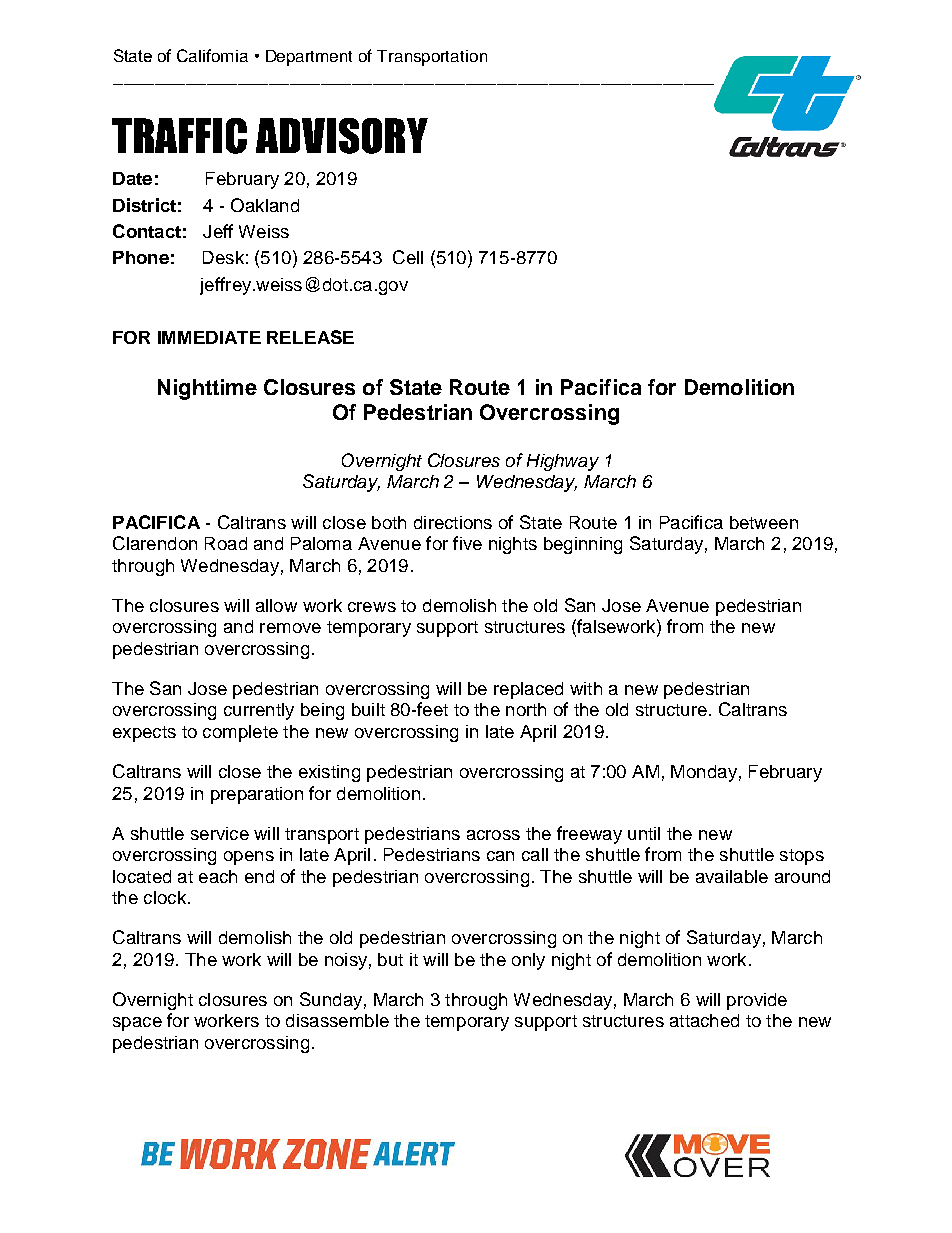  I want to click on Cell, so click(408, 257).
